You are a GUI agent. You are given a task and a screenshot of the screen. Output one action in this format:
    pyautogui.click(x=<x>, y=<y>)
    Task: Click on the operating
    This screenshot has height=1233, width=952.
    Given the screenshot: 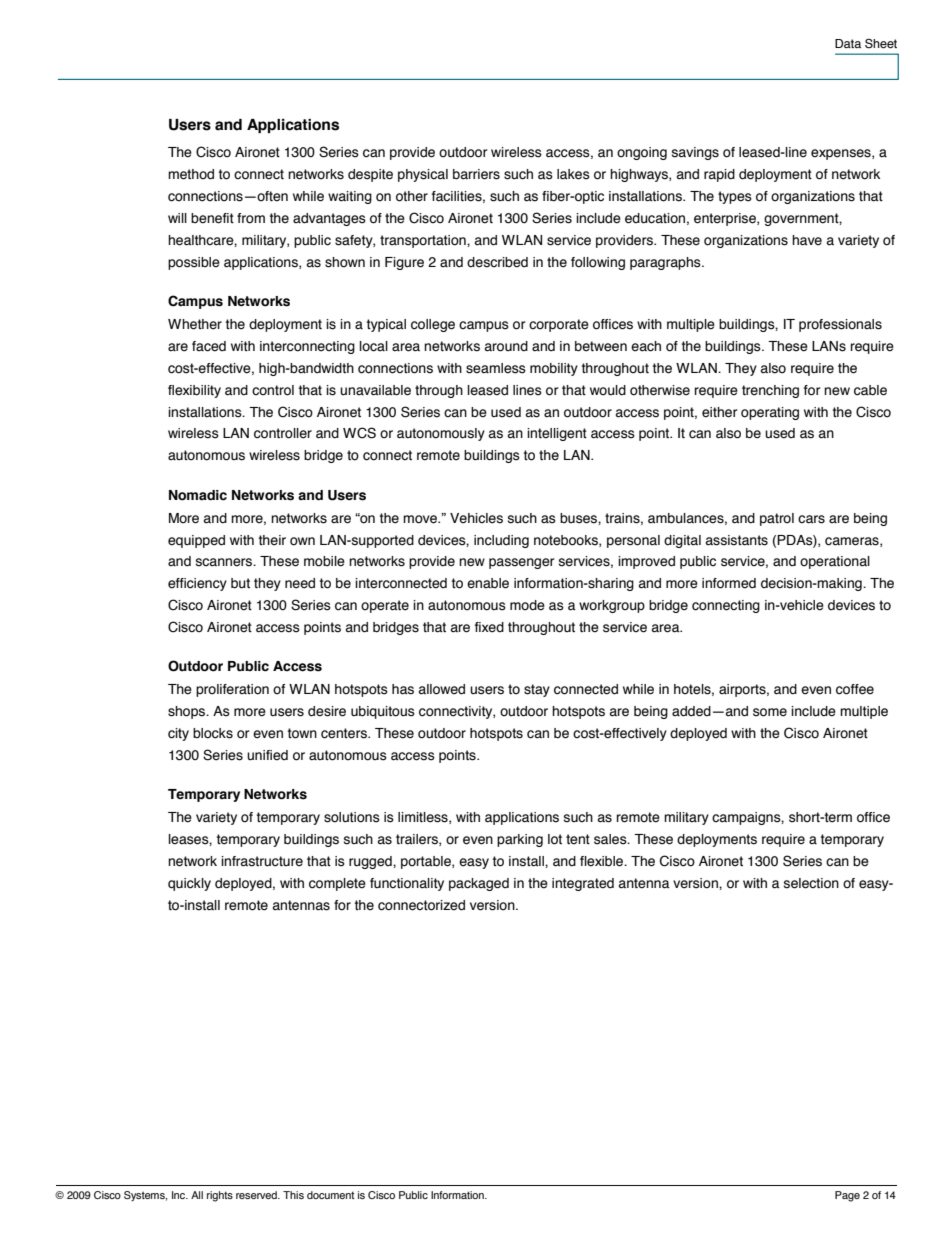 What is the action you would take?
    pyautogui.click(x=770, y=413)
